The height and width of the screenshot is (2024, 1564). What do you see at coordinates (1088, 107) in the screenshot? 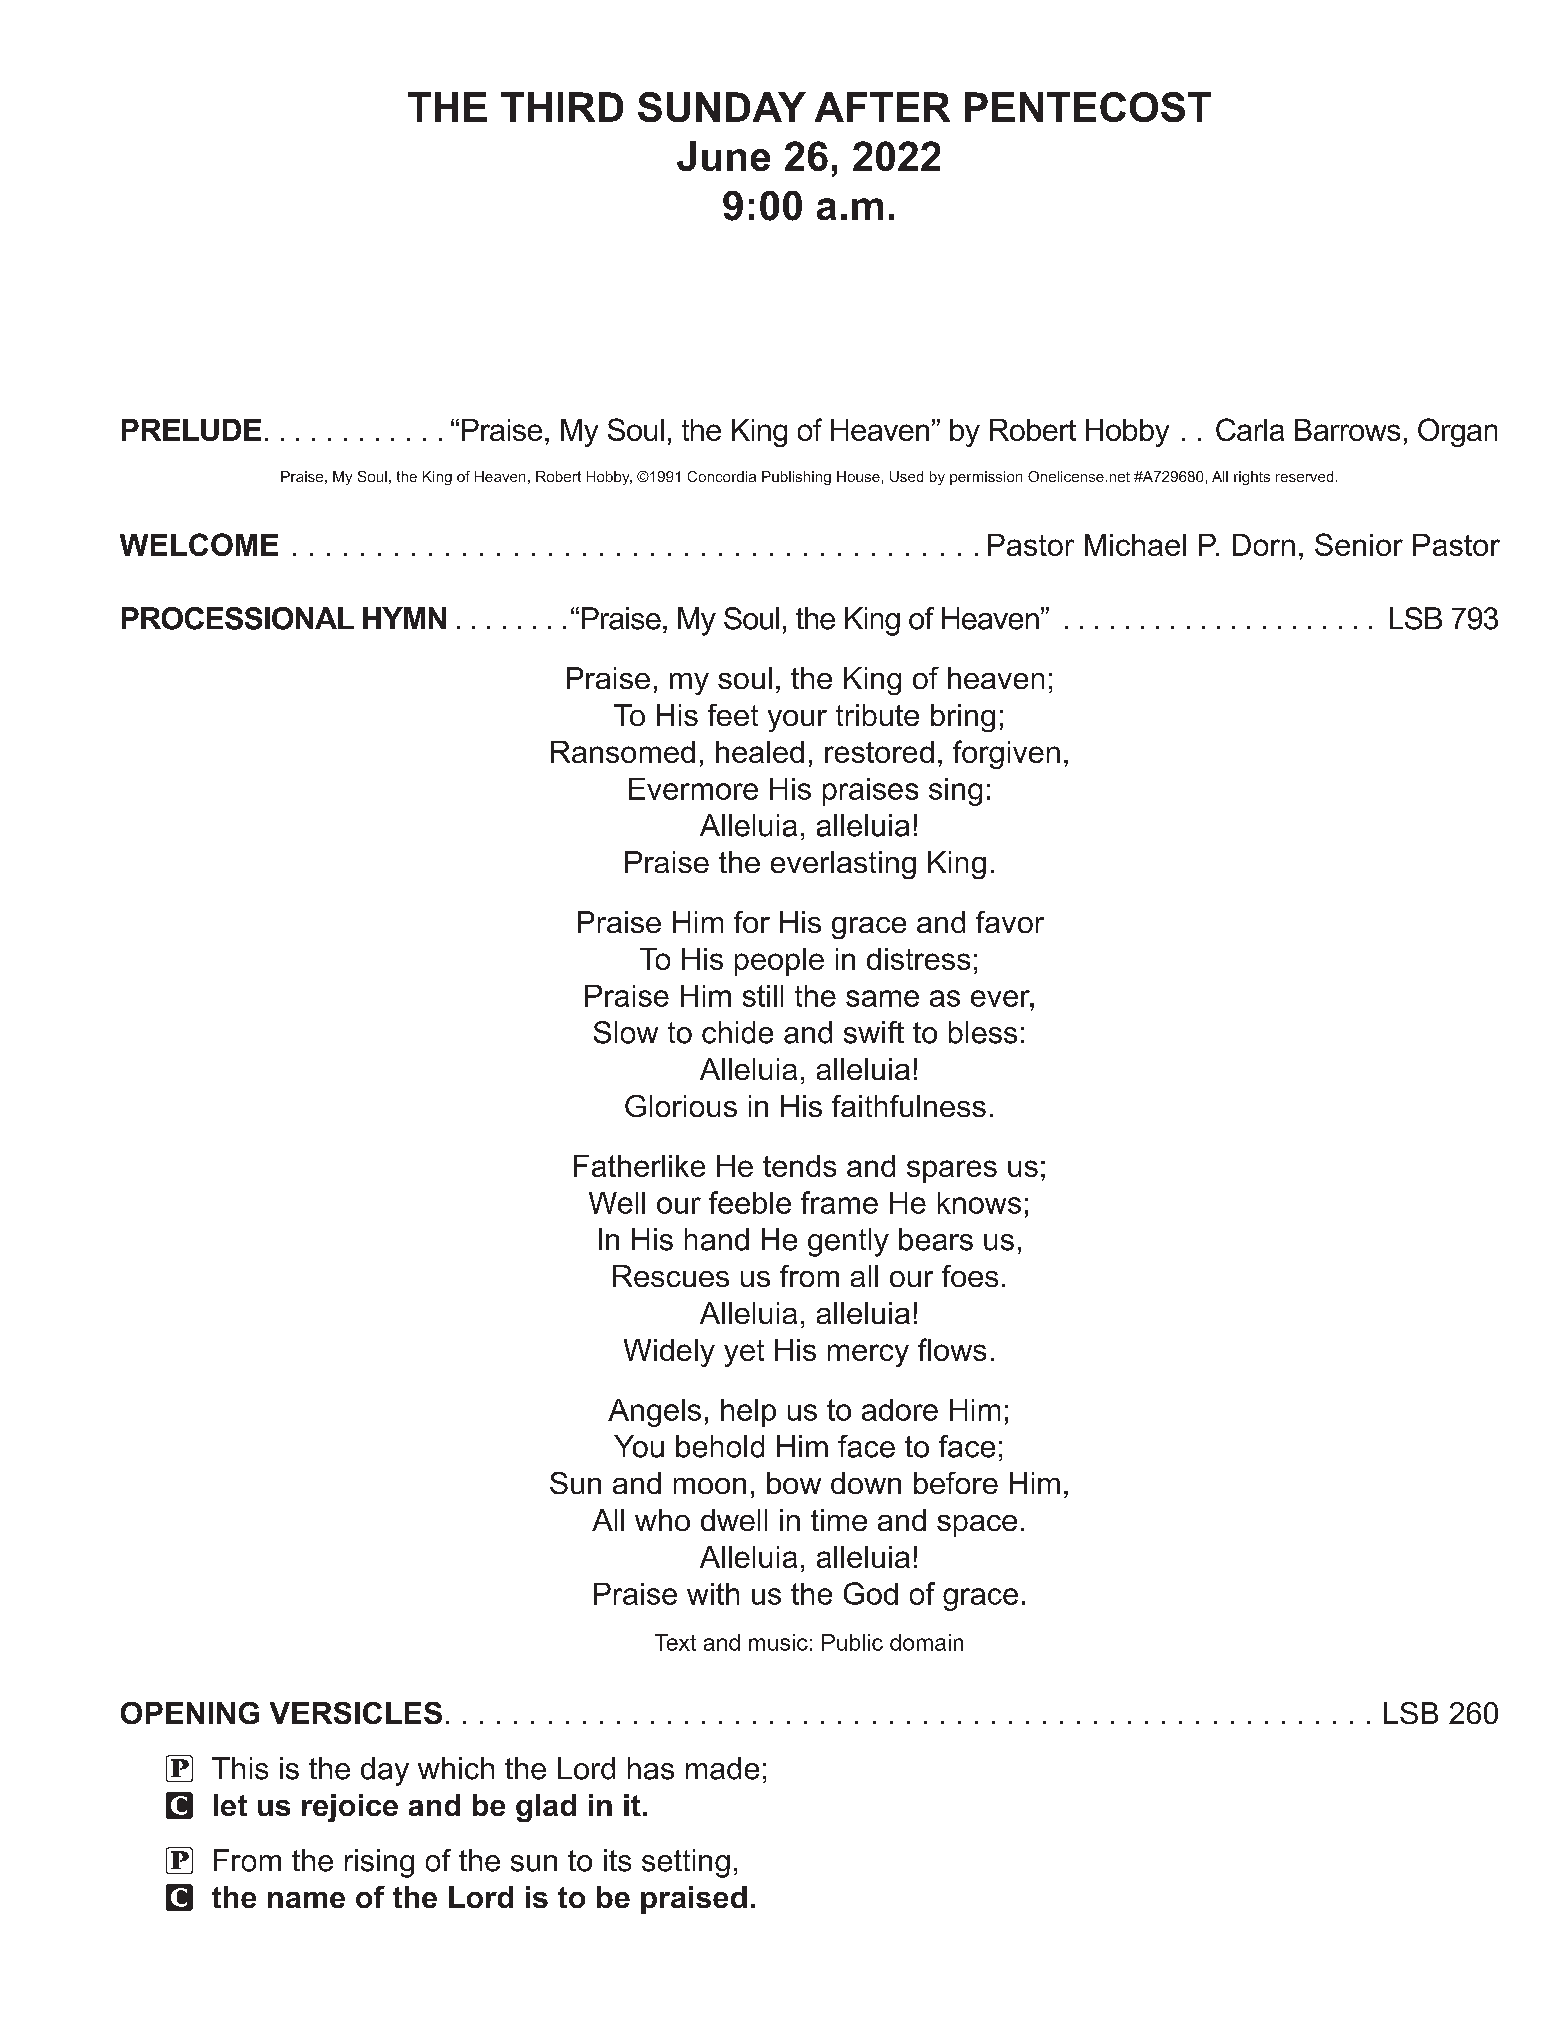
I see `PENTECOST` at bounding box center [1088, 107].
